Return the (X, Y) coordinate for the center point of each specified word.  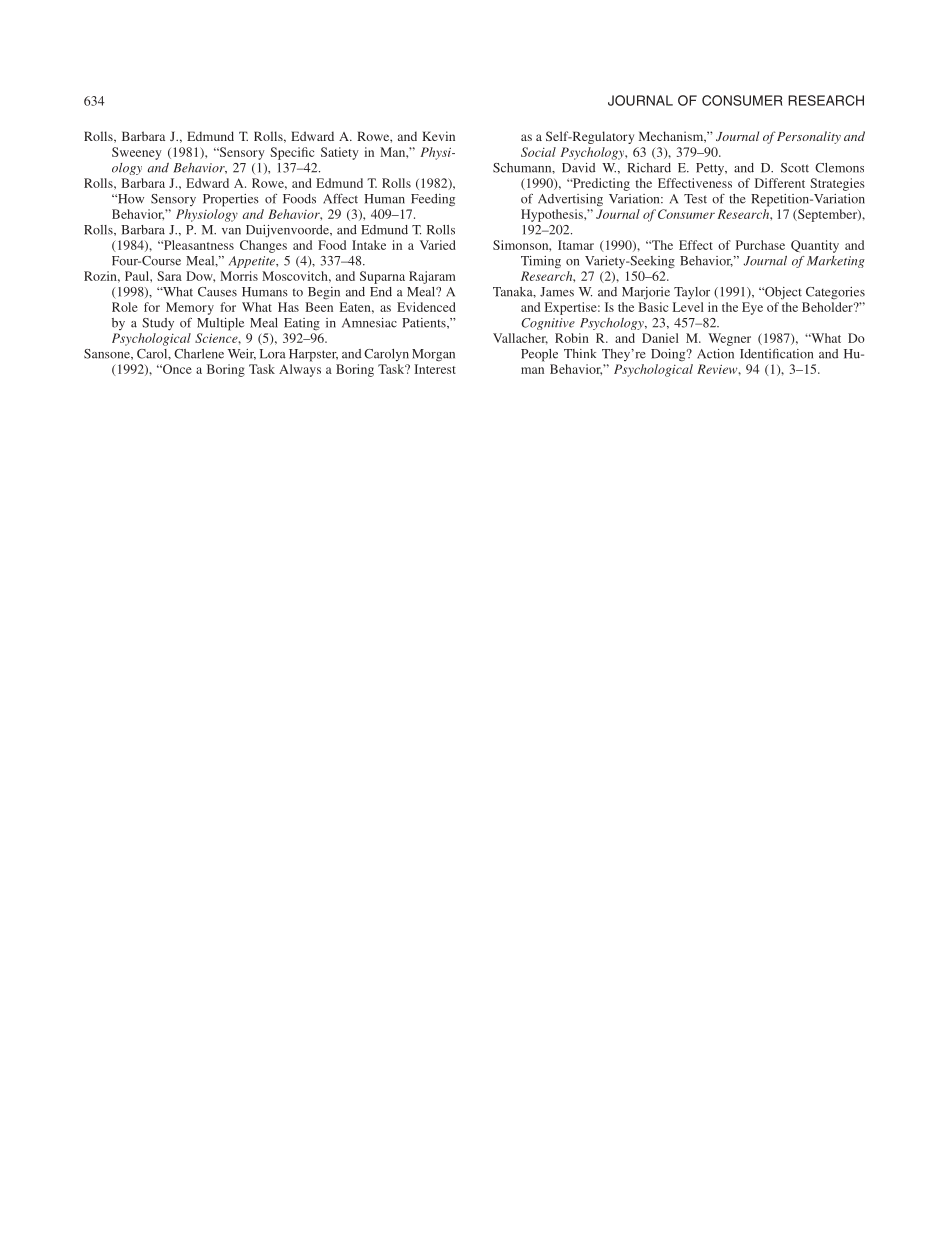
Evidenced (426, 307)
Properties (231, 200)
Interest (435, 369)
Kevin (438, 136)
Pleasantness (197, 245)
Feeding (433, 200)
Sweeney (137, 153)
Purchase (760, 245)
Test (695, 199)
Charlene (199, 354)
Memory (190, 308)
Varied (438, 245)
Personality (809, 137)
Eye (752, 308)
